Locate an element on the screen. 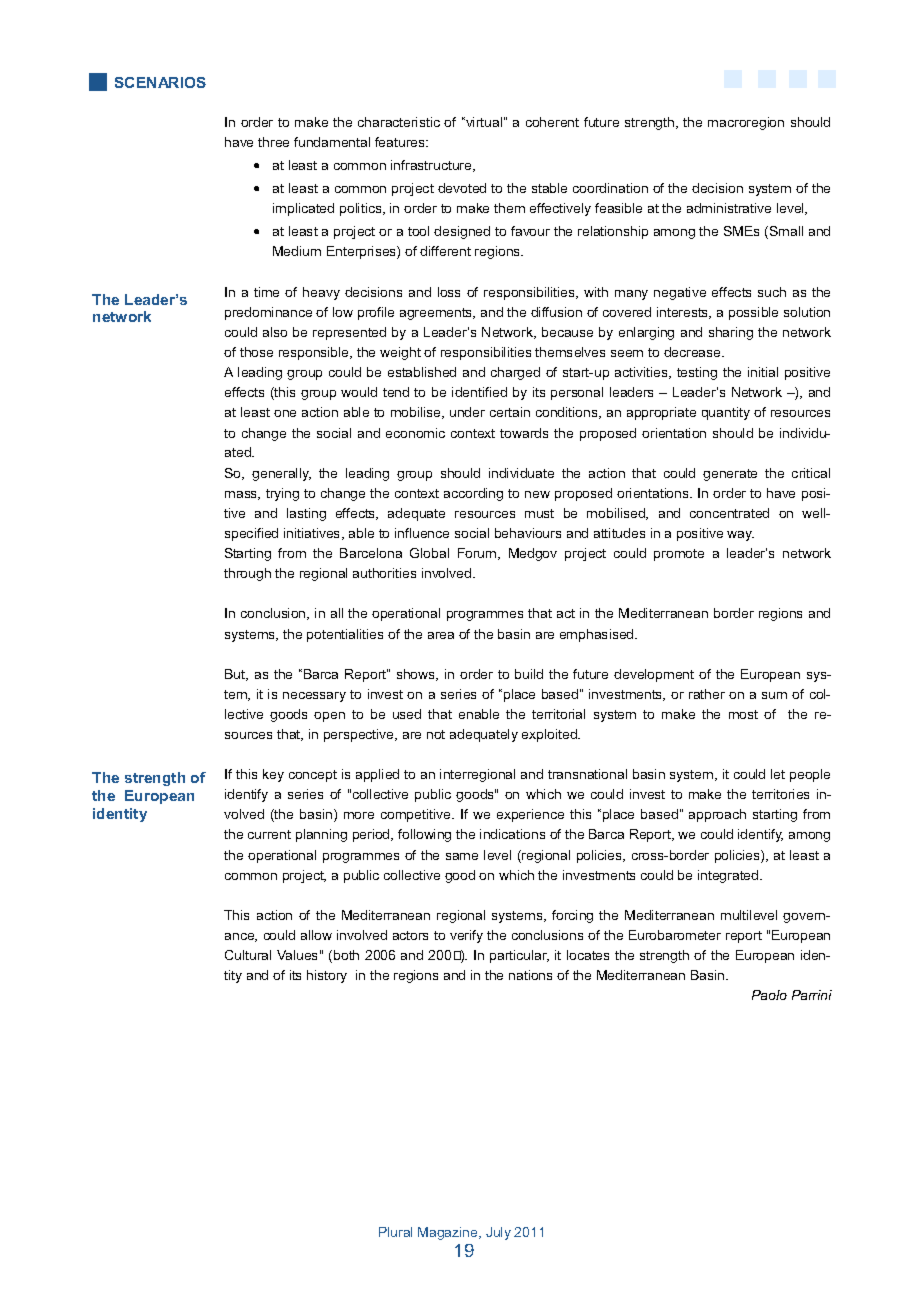  coherent is located at coordinates (552, 122).
